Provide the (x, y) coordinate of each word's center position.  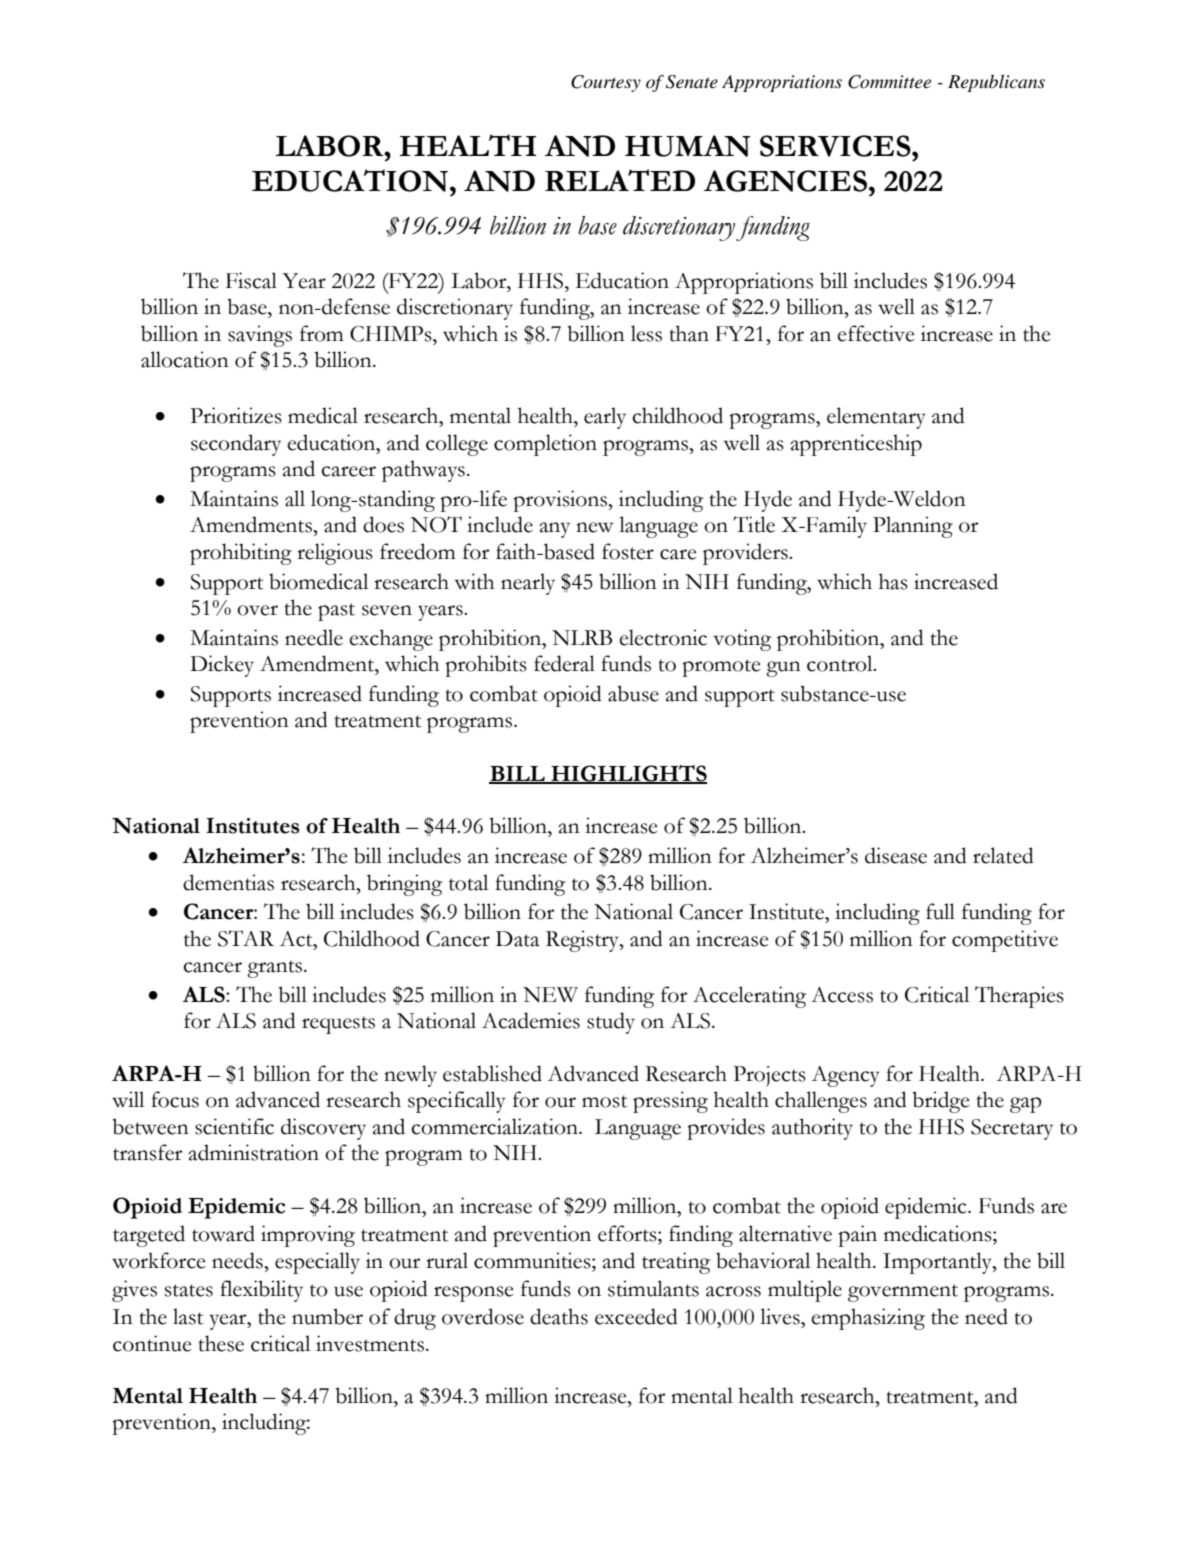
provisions (561, 501)
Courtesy (606, 83)
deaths (559, 1316)
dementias (228, 882)
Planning (913, 527)
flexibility (261, 1291)
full (940, 911)
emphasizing (868, 1319)
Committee (889, 82)
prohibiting (241, 554)
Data (517, 939)
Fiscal (251, 280)
